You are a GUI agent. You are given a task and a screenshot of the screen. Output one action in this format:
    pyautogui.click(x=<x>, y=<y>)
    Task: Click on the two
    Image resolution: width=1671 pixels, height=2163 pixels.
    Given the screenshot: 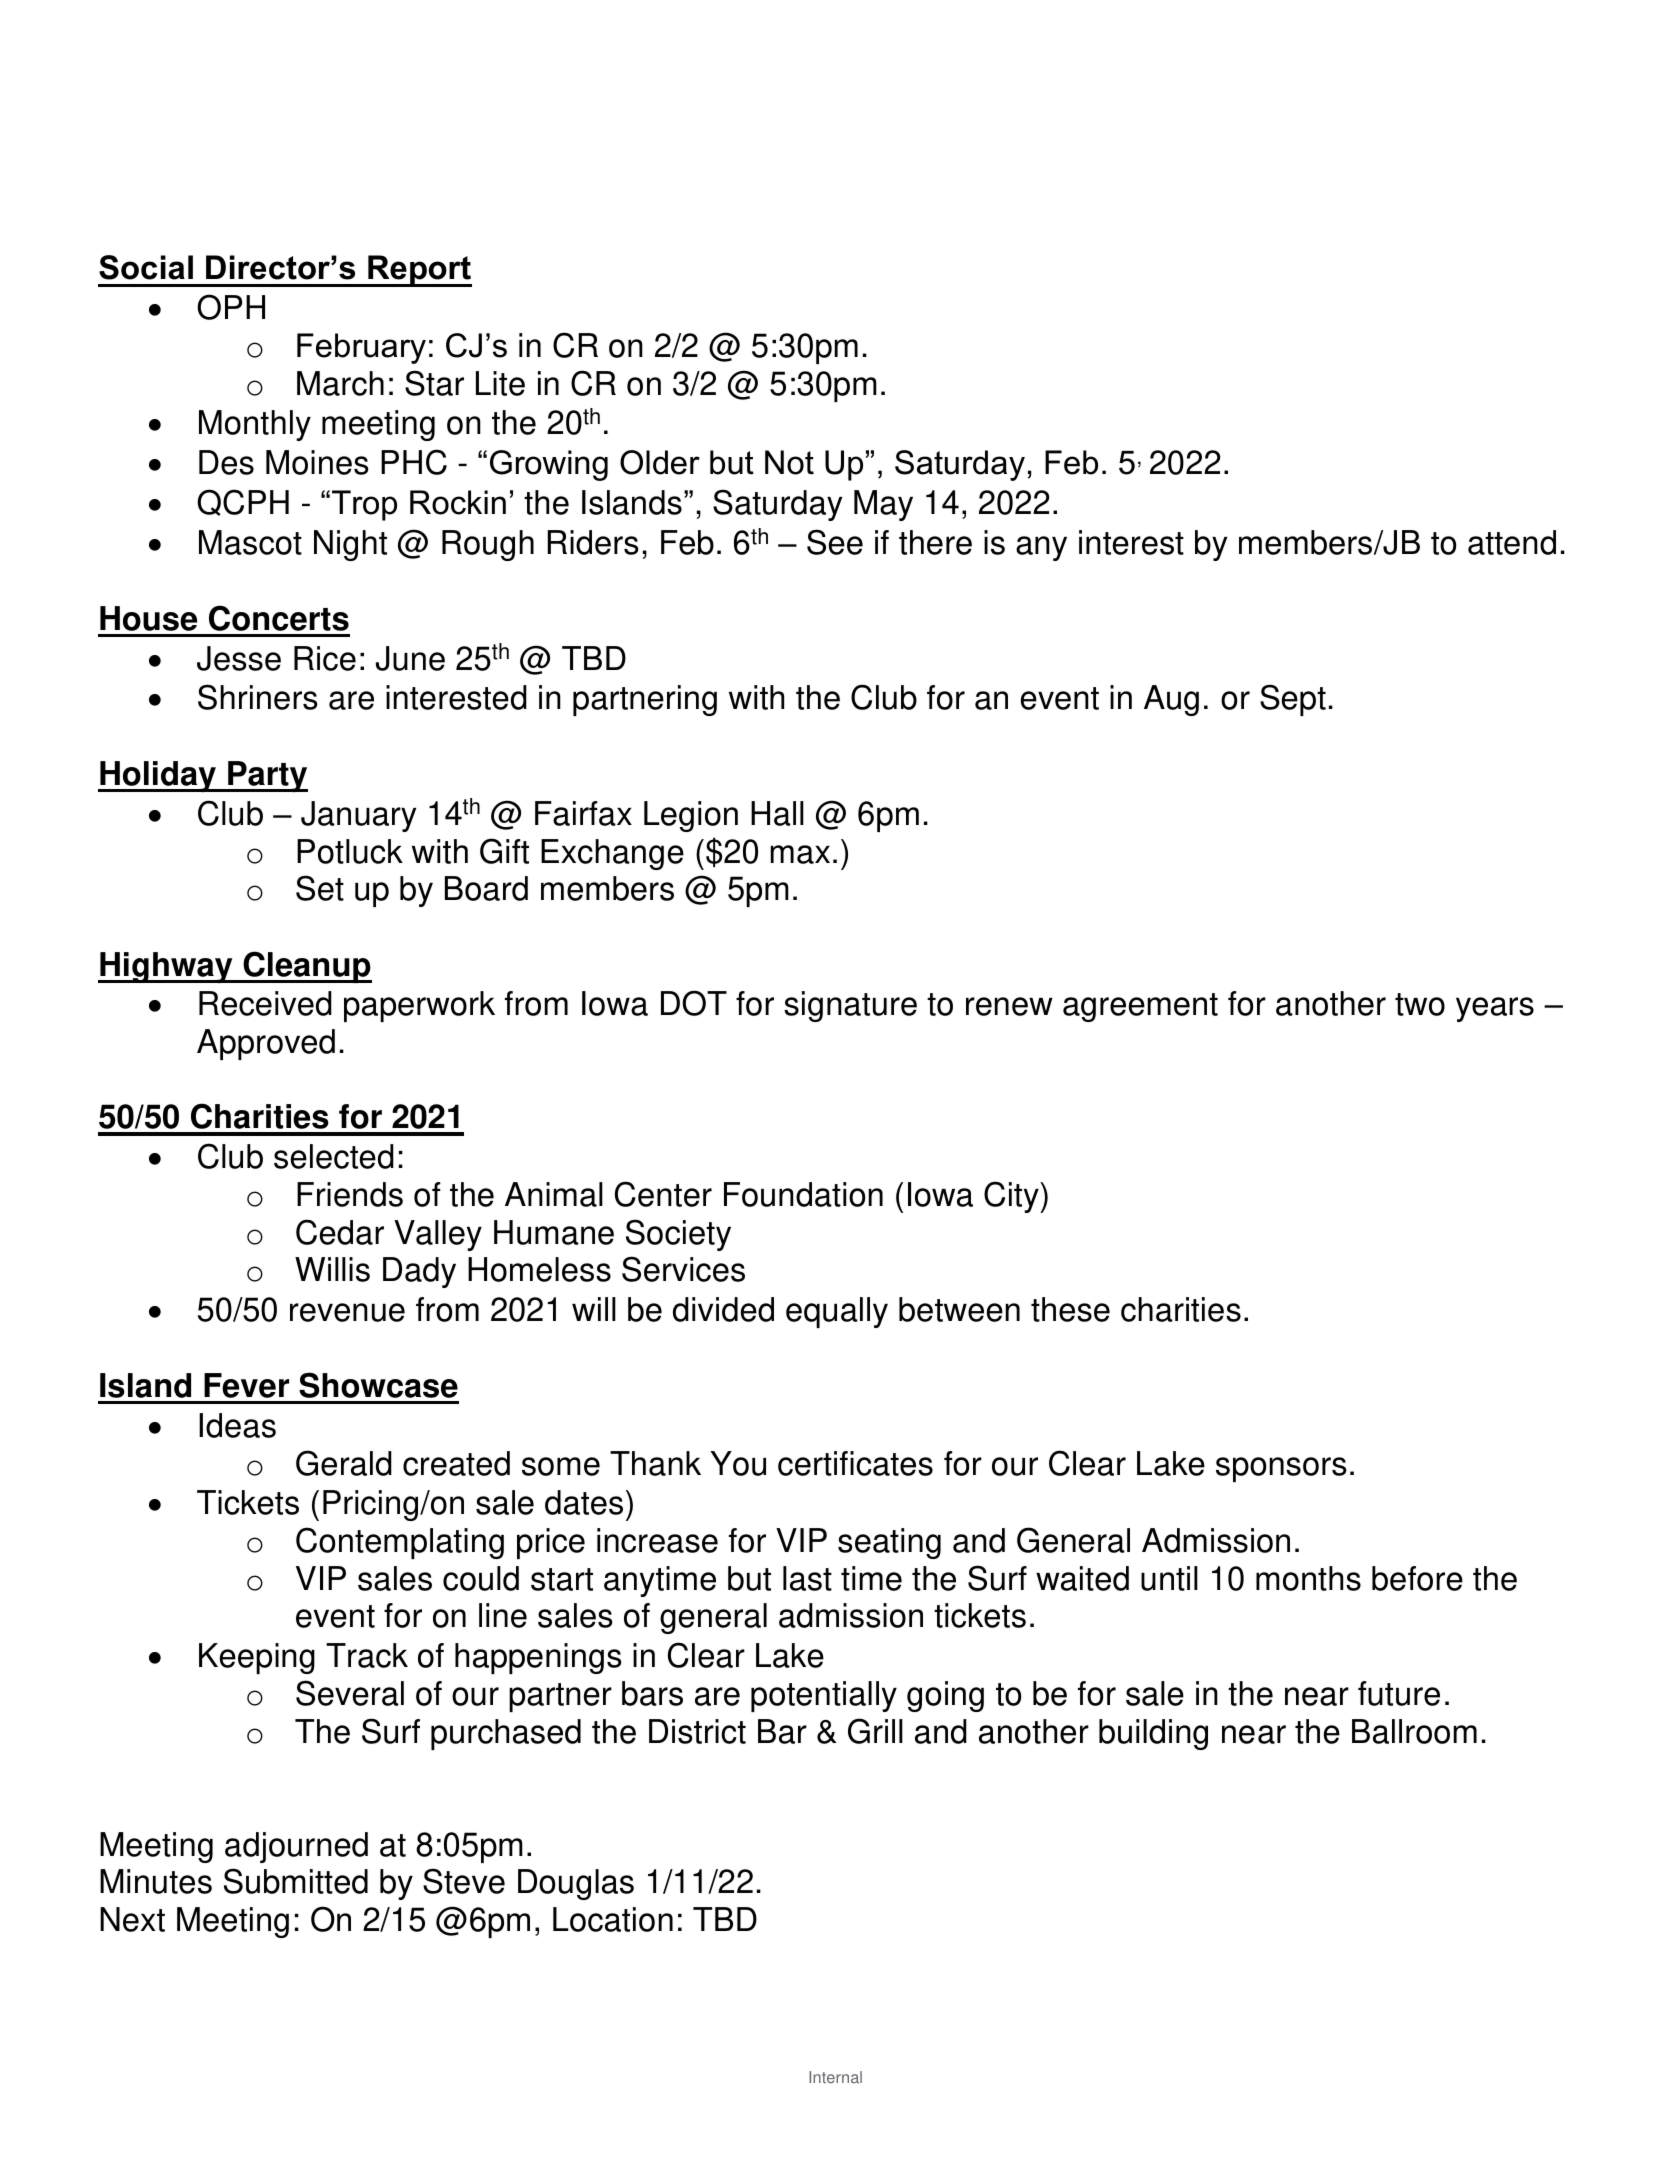 What is the action you would take?
    pyautogui.click(x=1420, y=1004)
